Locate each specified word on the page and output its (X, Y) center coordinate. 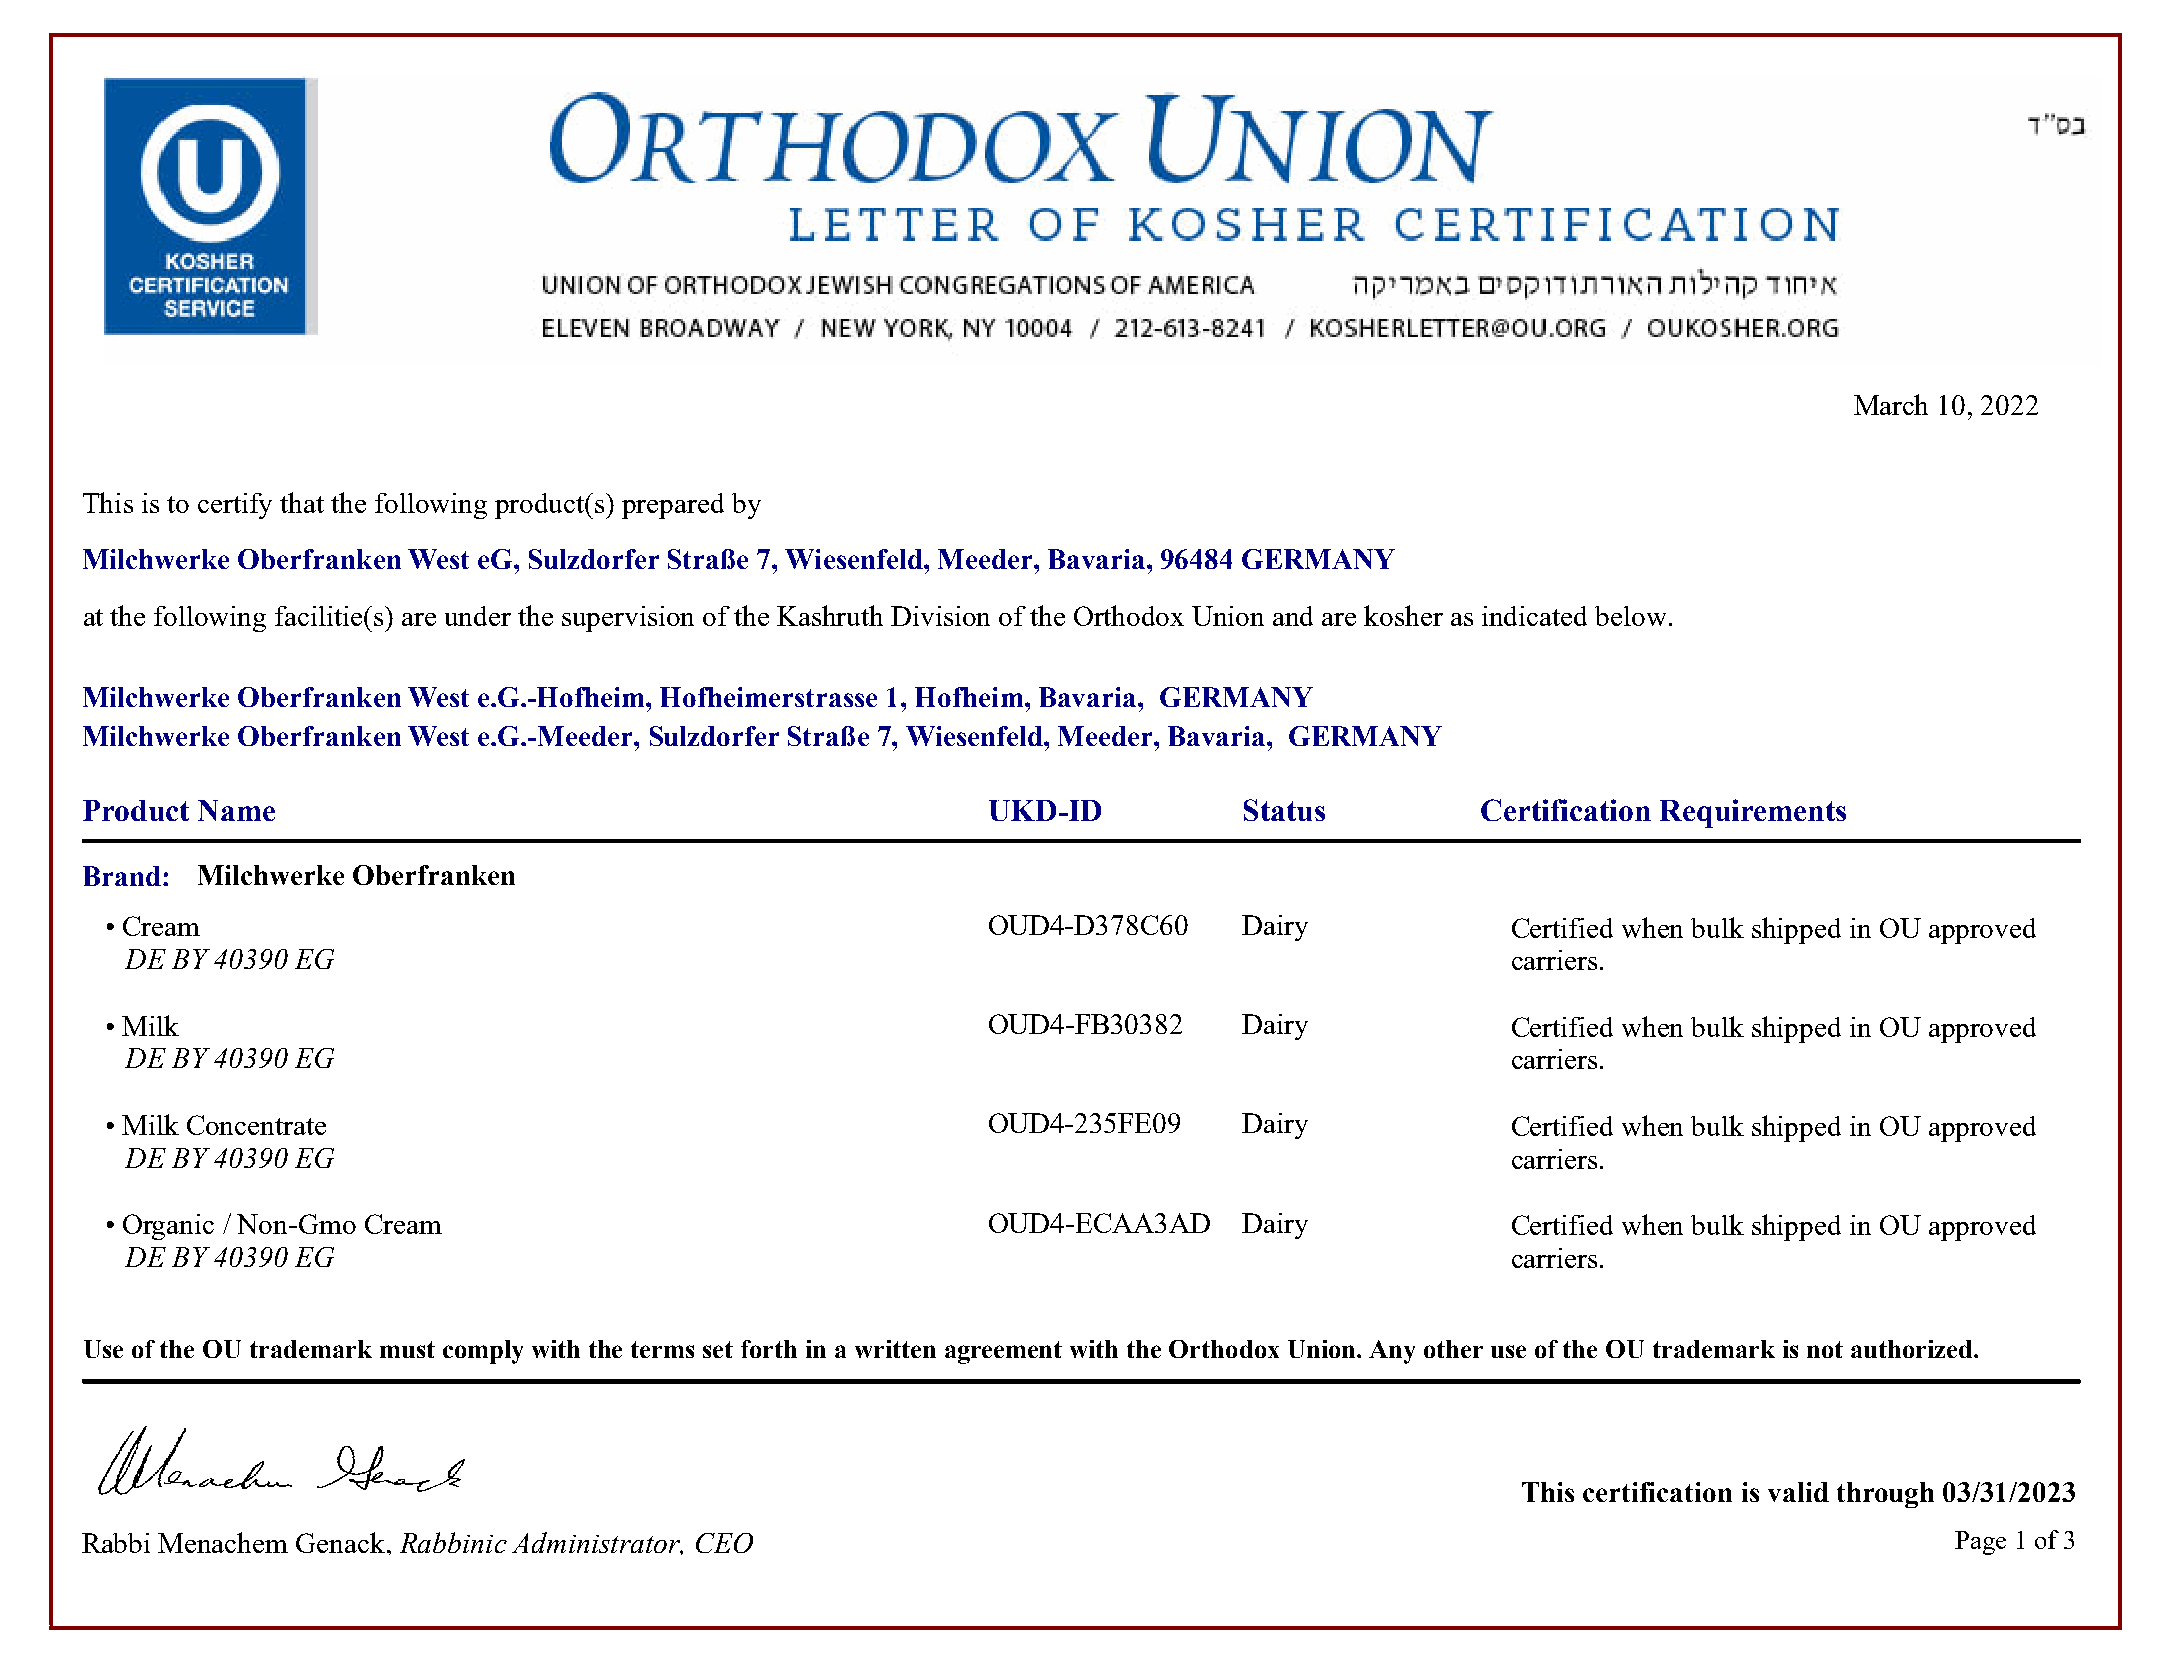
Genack (340, 1542)
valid (1798, 1492)
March (1891, 404)
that (302, 502)
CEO (724, 1543)
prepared (673, 506)
